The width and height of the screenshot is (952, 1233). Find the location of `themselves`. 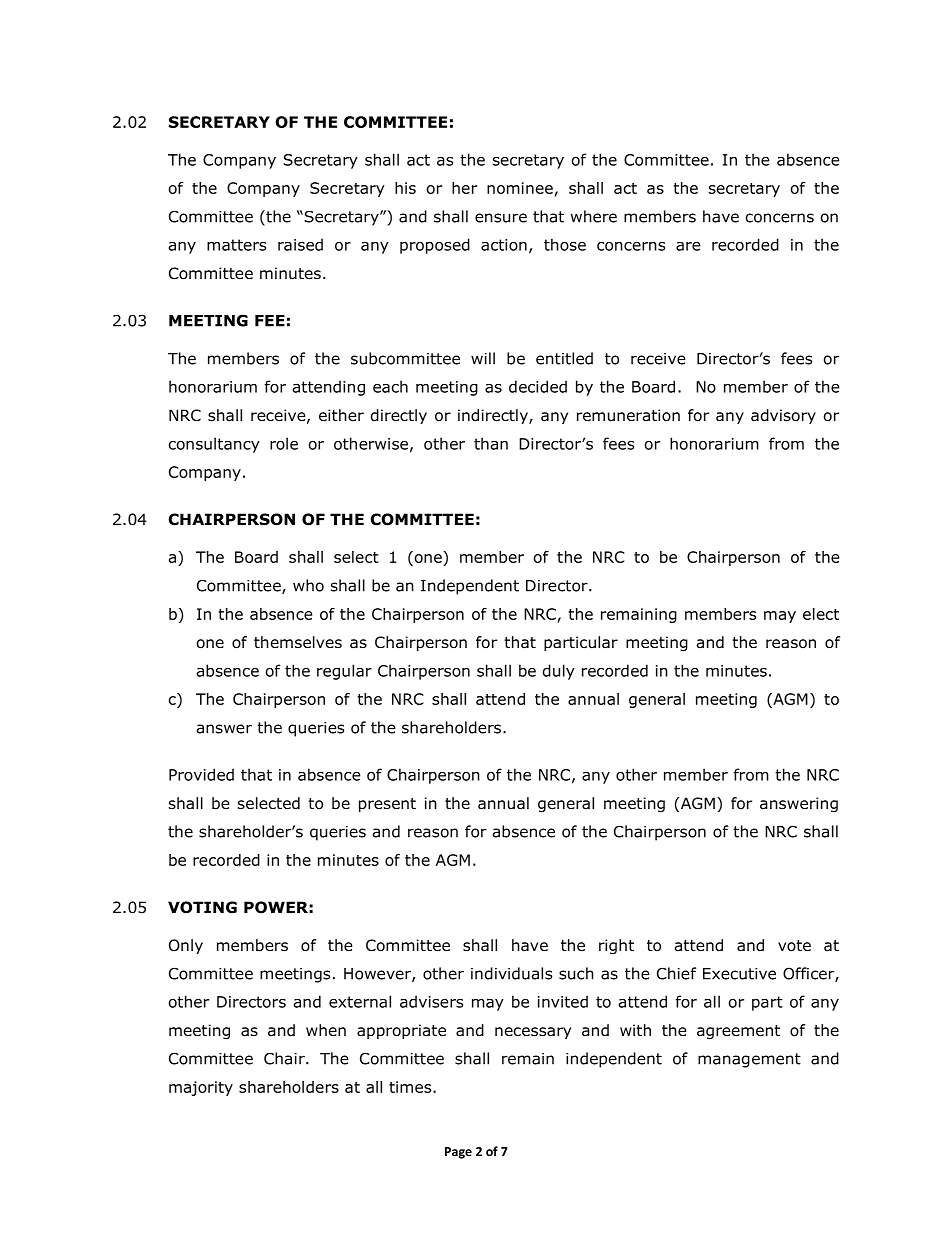

themselves is located at coordinates (298, 642).
